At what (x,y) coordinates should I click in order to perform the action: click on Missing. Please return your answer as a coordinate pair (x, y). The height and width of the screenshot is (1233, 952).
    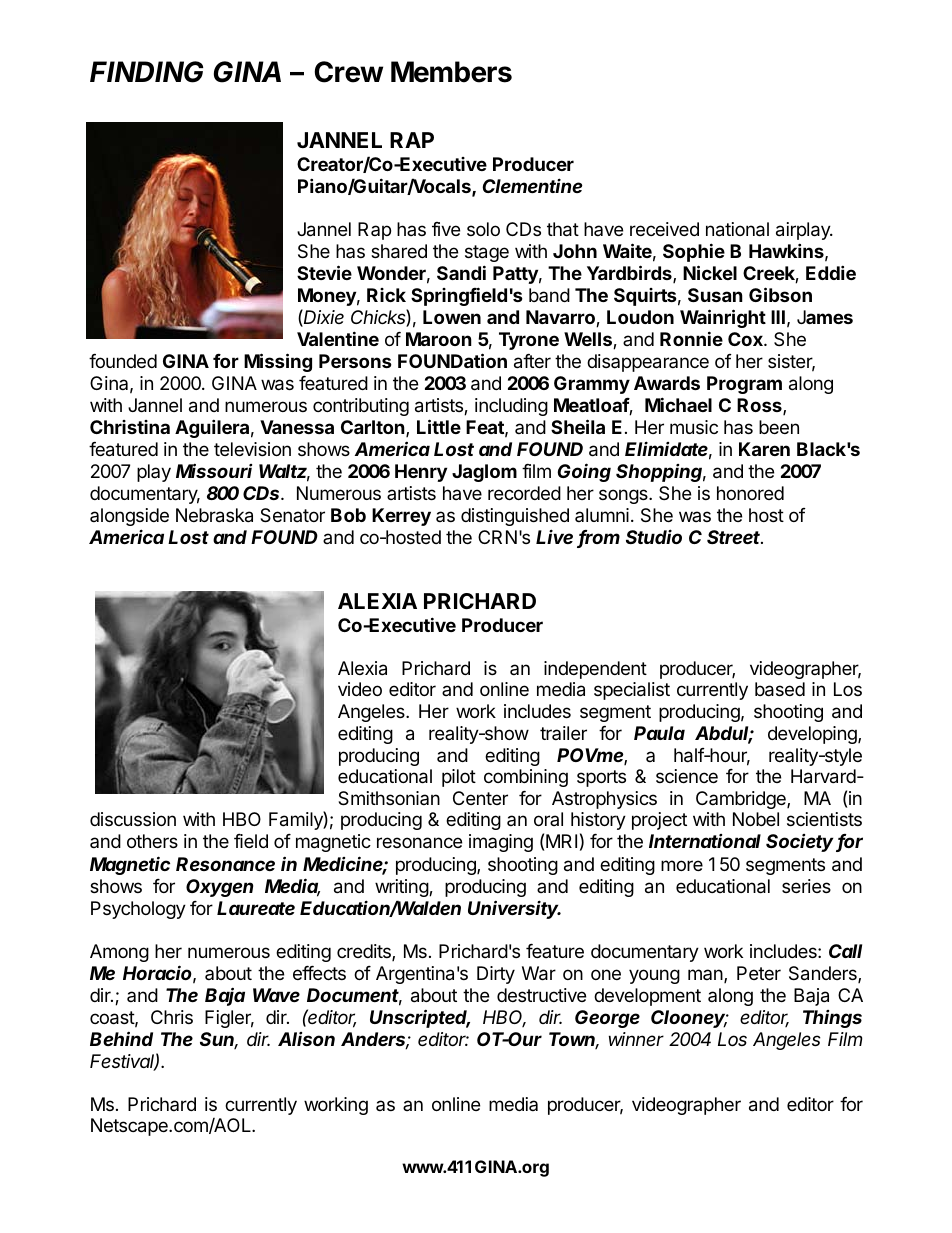
    Looking at the image, I should click on (278, 362).
